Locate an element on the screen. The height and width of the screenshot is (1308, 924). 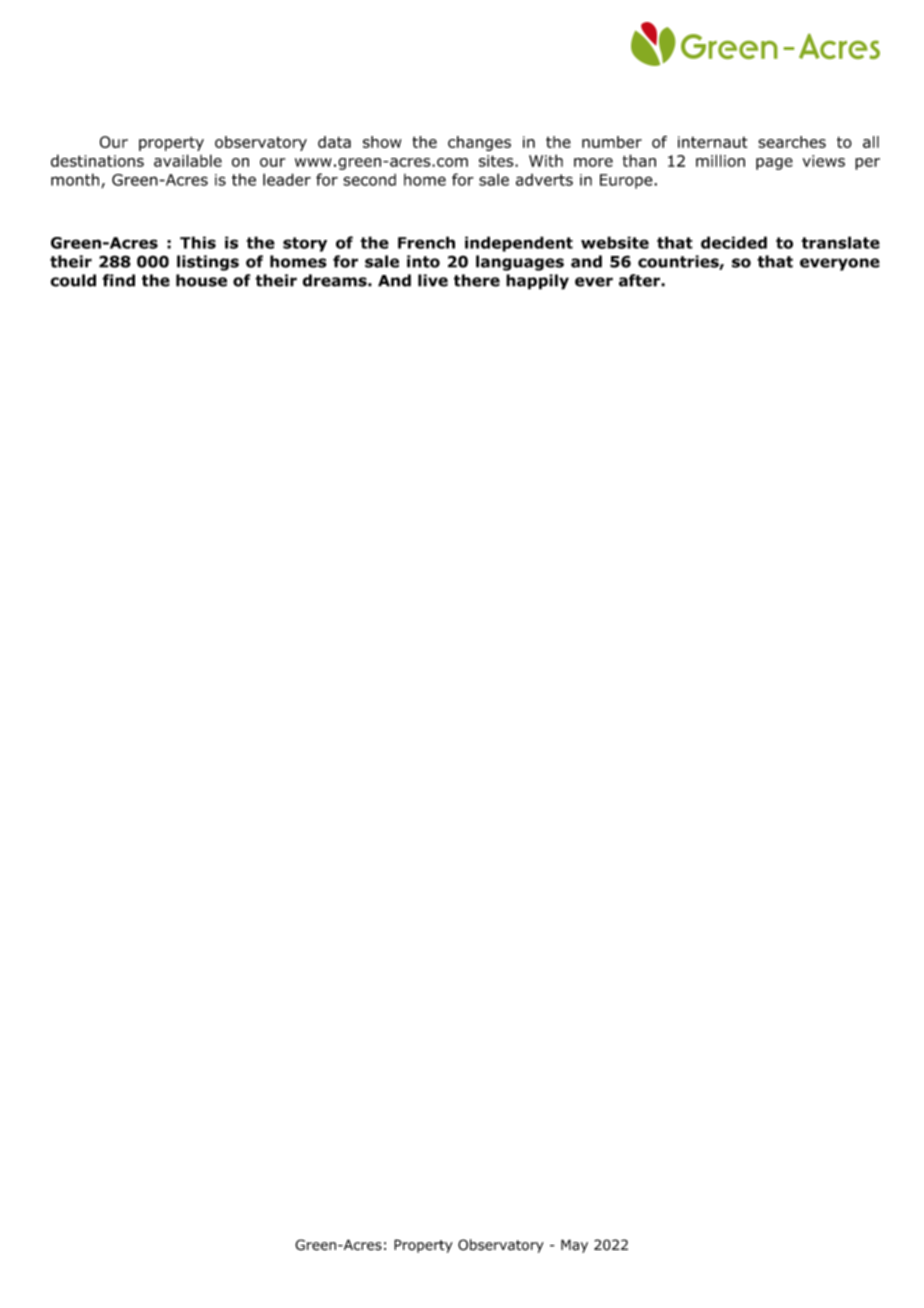
sites is located at coordinates (497, 161).
